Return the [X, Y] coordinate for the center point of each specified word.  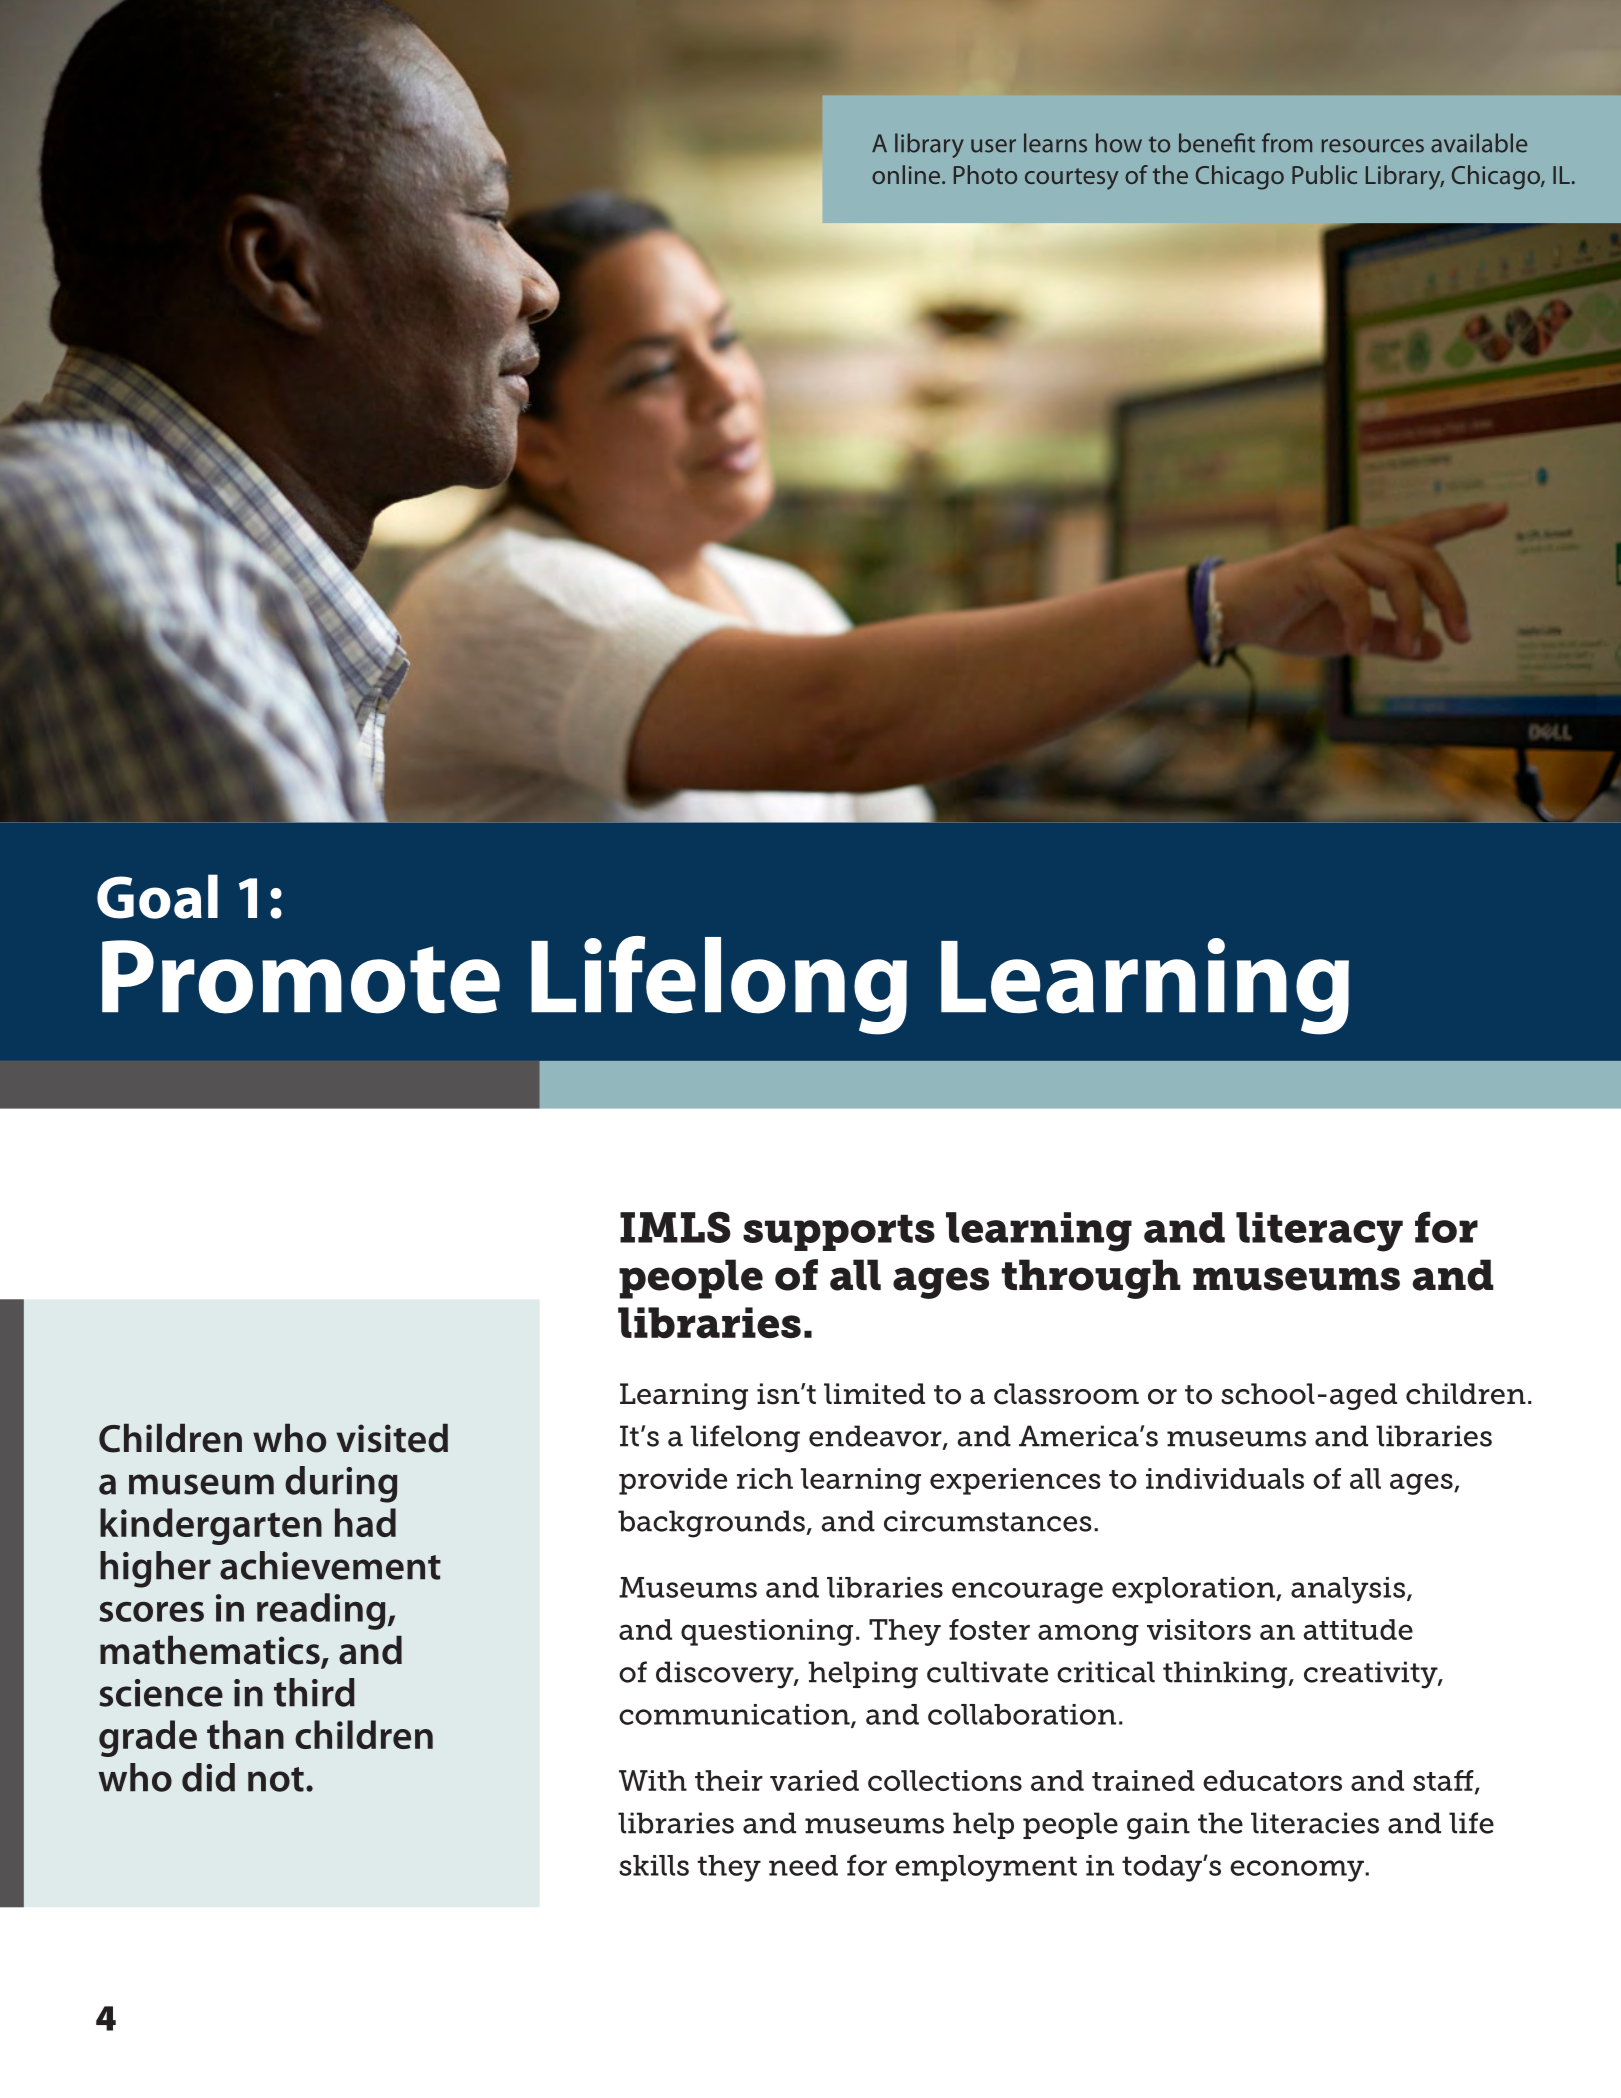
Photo [985, 174]
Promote [301, 977]
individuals [1225, 1478]
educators [1272, 1780]
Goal [157, 896]
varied [814, 1780]
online [907, 174]
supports [839, 1233]
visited [392, 1438]
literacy [1319, 1232]
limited [874, 1394]
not [276, 1779]
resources [1372, 146]
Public [1324, 174]
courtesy [1071, 179]
